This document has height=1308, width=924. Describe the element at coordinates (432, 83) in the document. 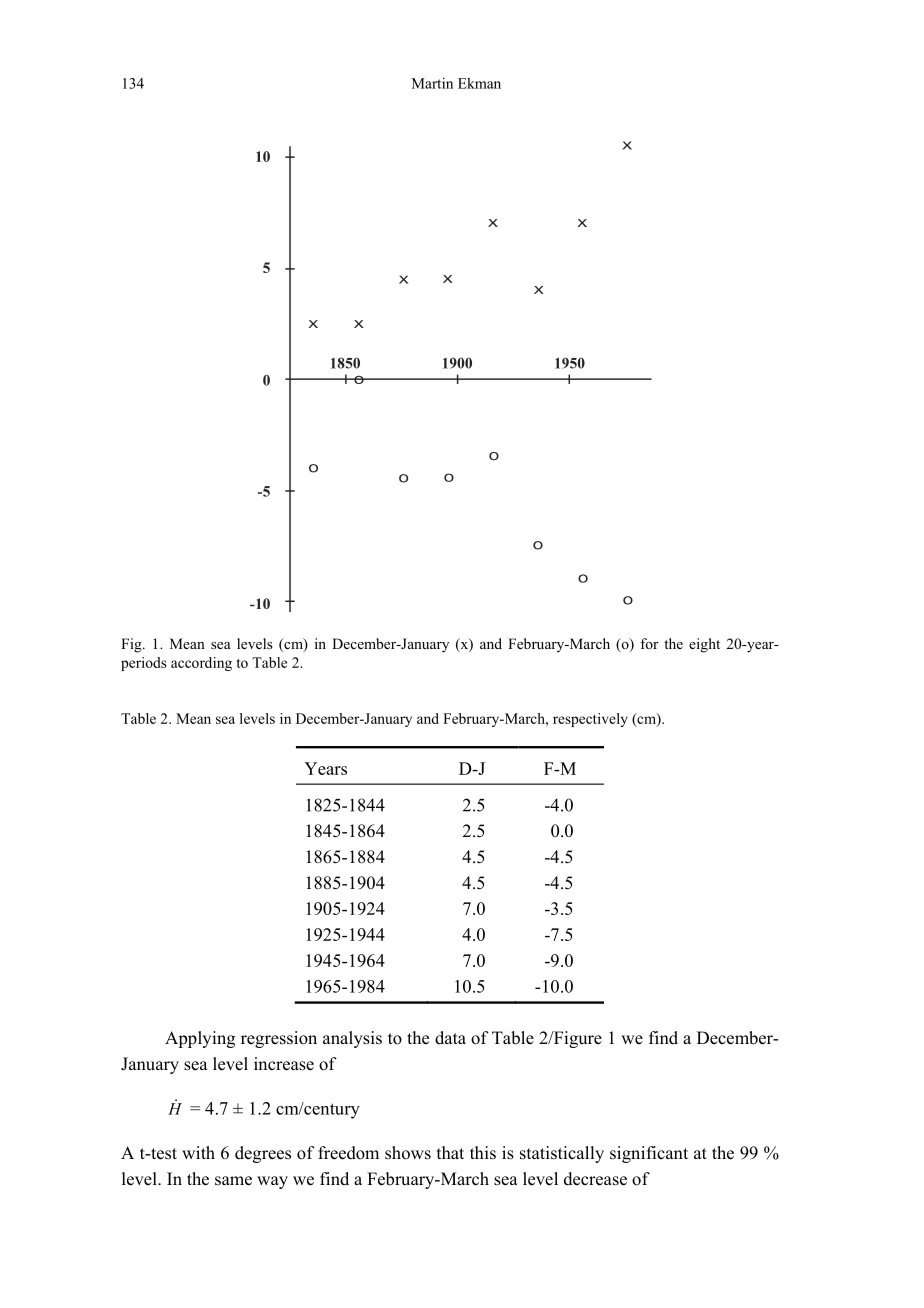

I see `Martin` at that location.
